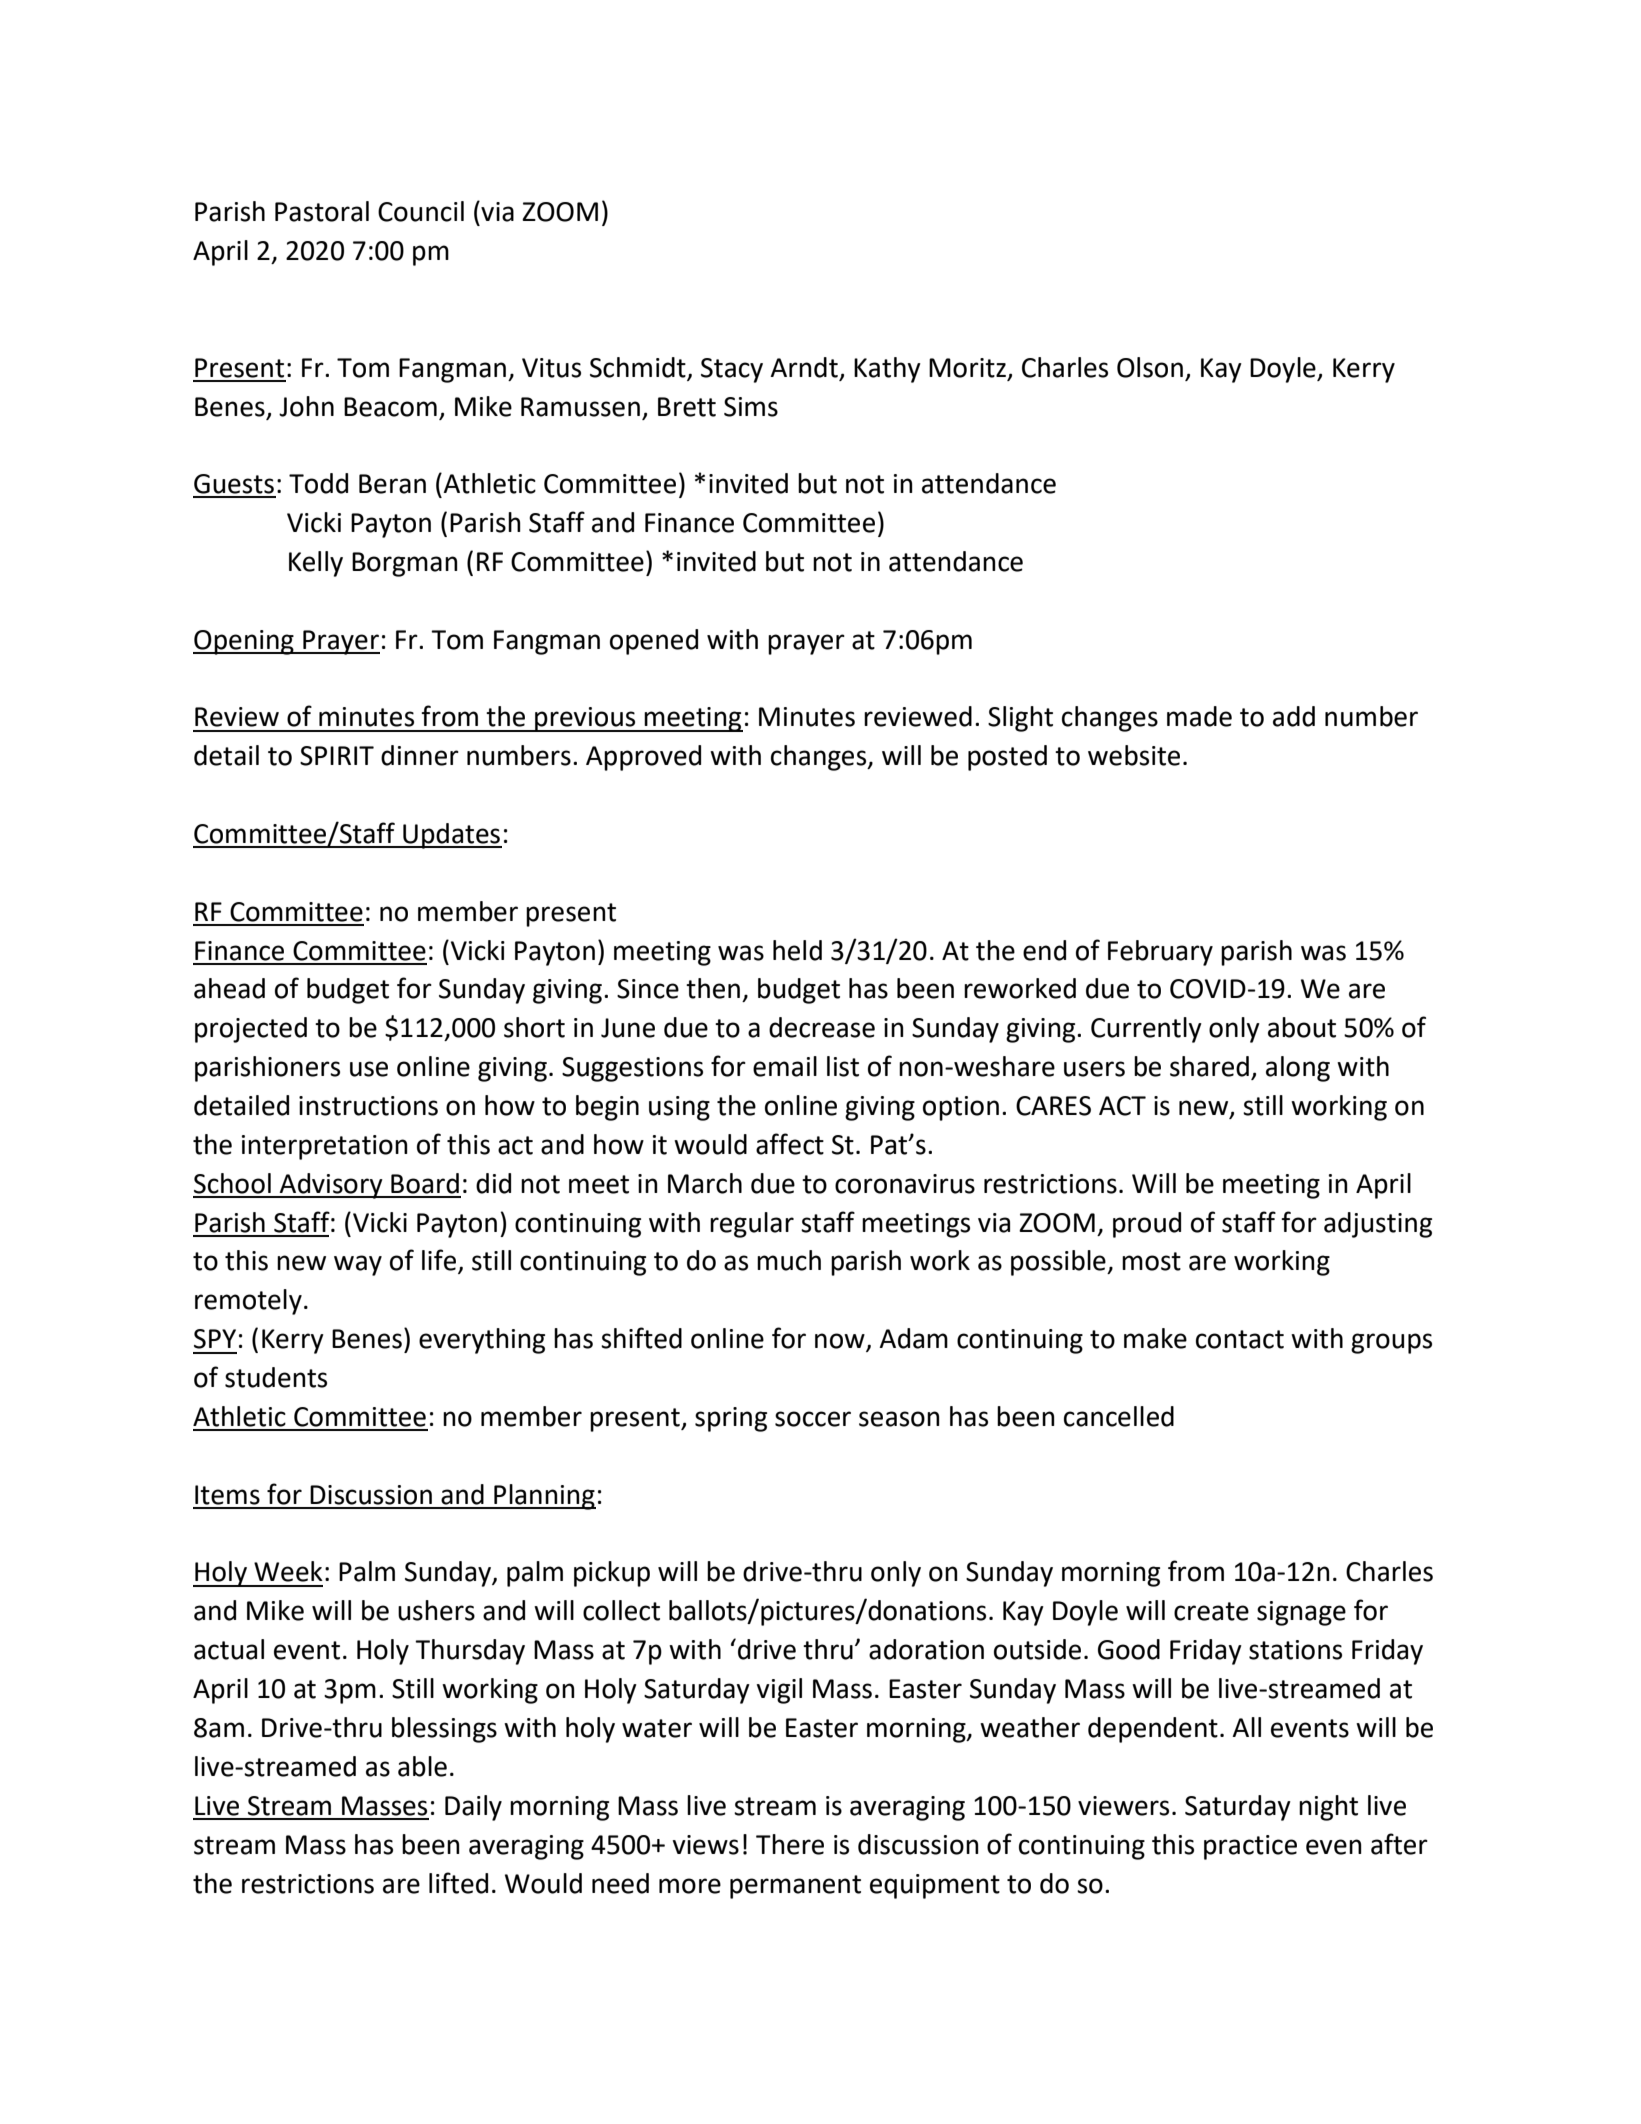 The image size is (1641, 2124). Describe the element at coordinates (790, 1844) in the screenshot. I see `There` at that location.
